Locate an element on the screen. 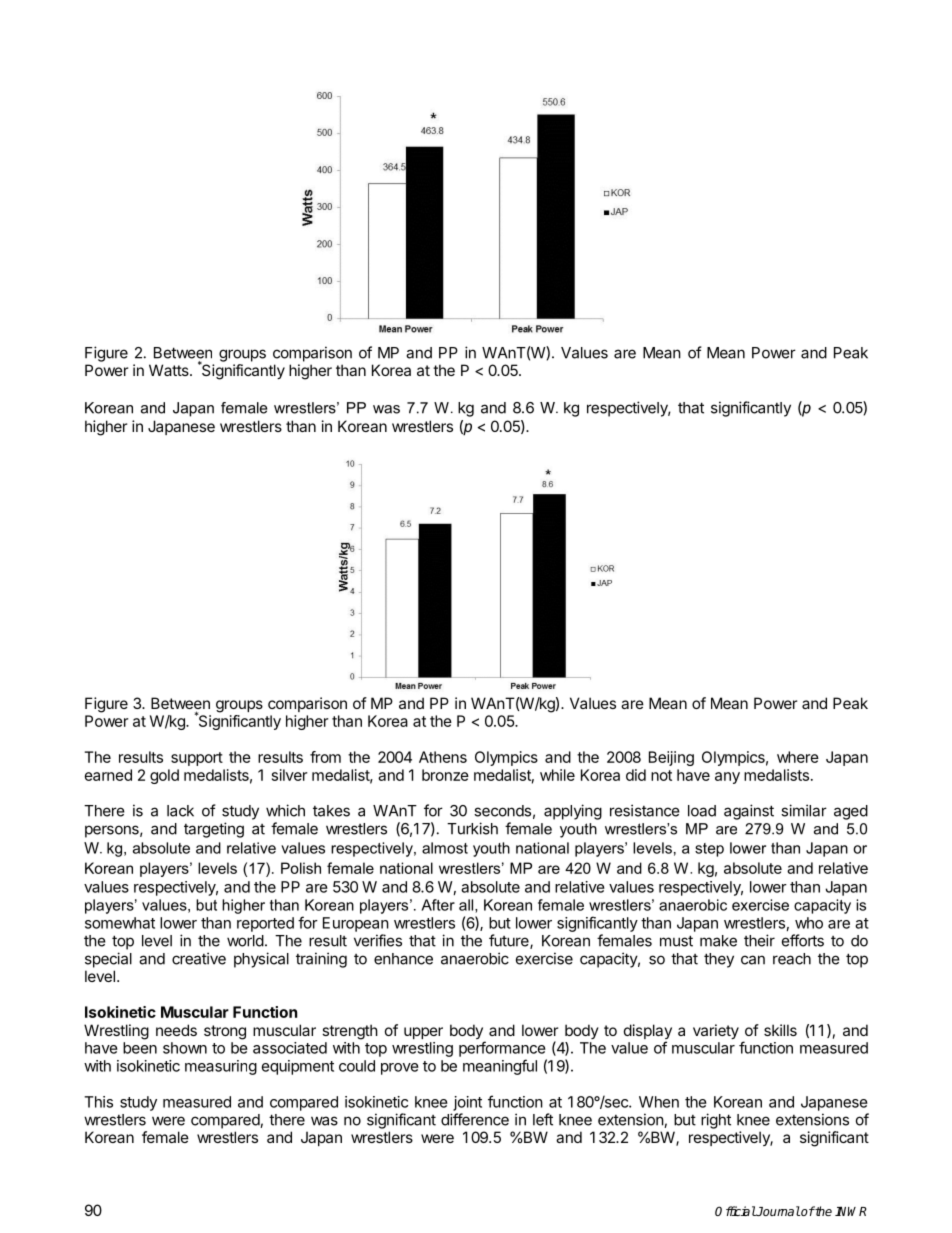 The width and height of the screenshot is (952, 1233). creative is located at coordinates (199, 958).
